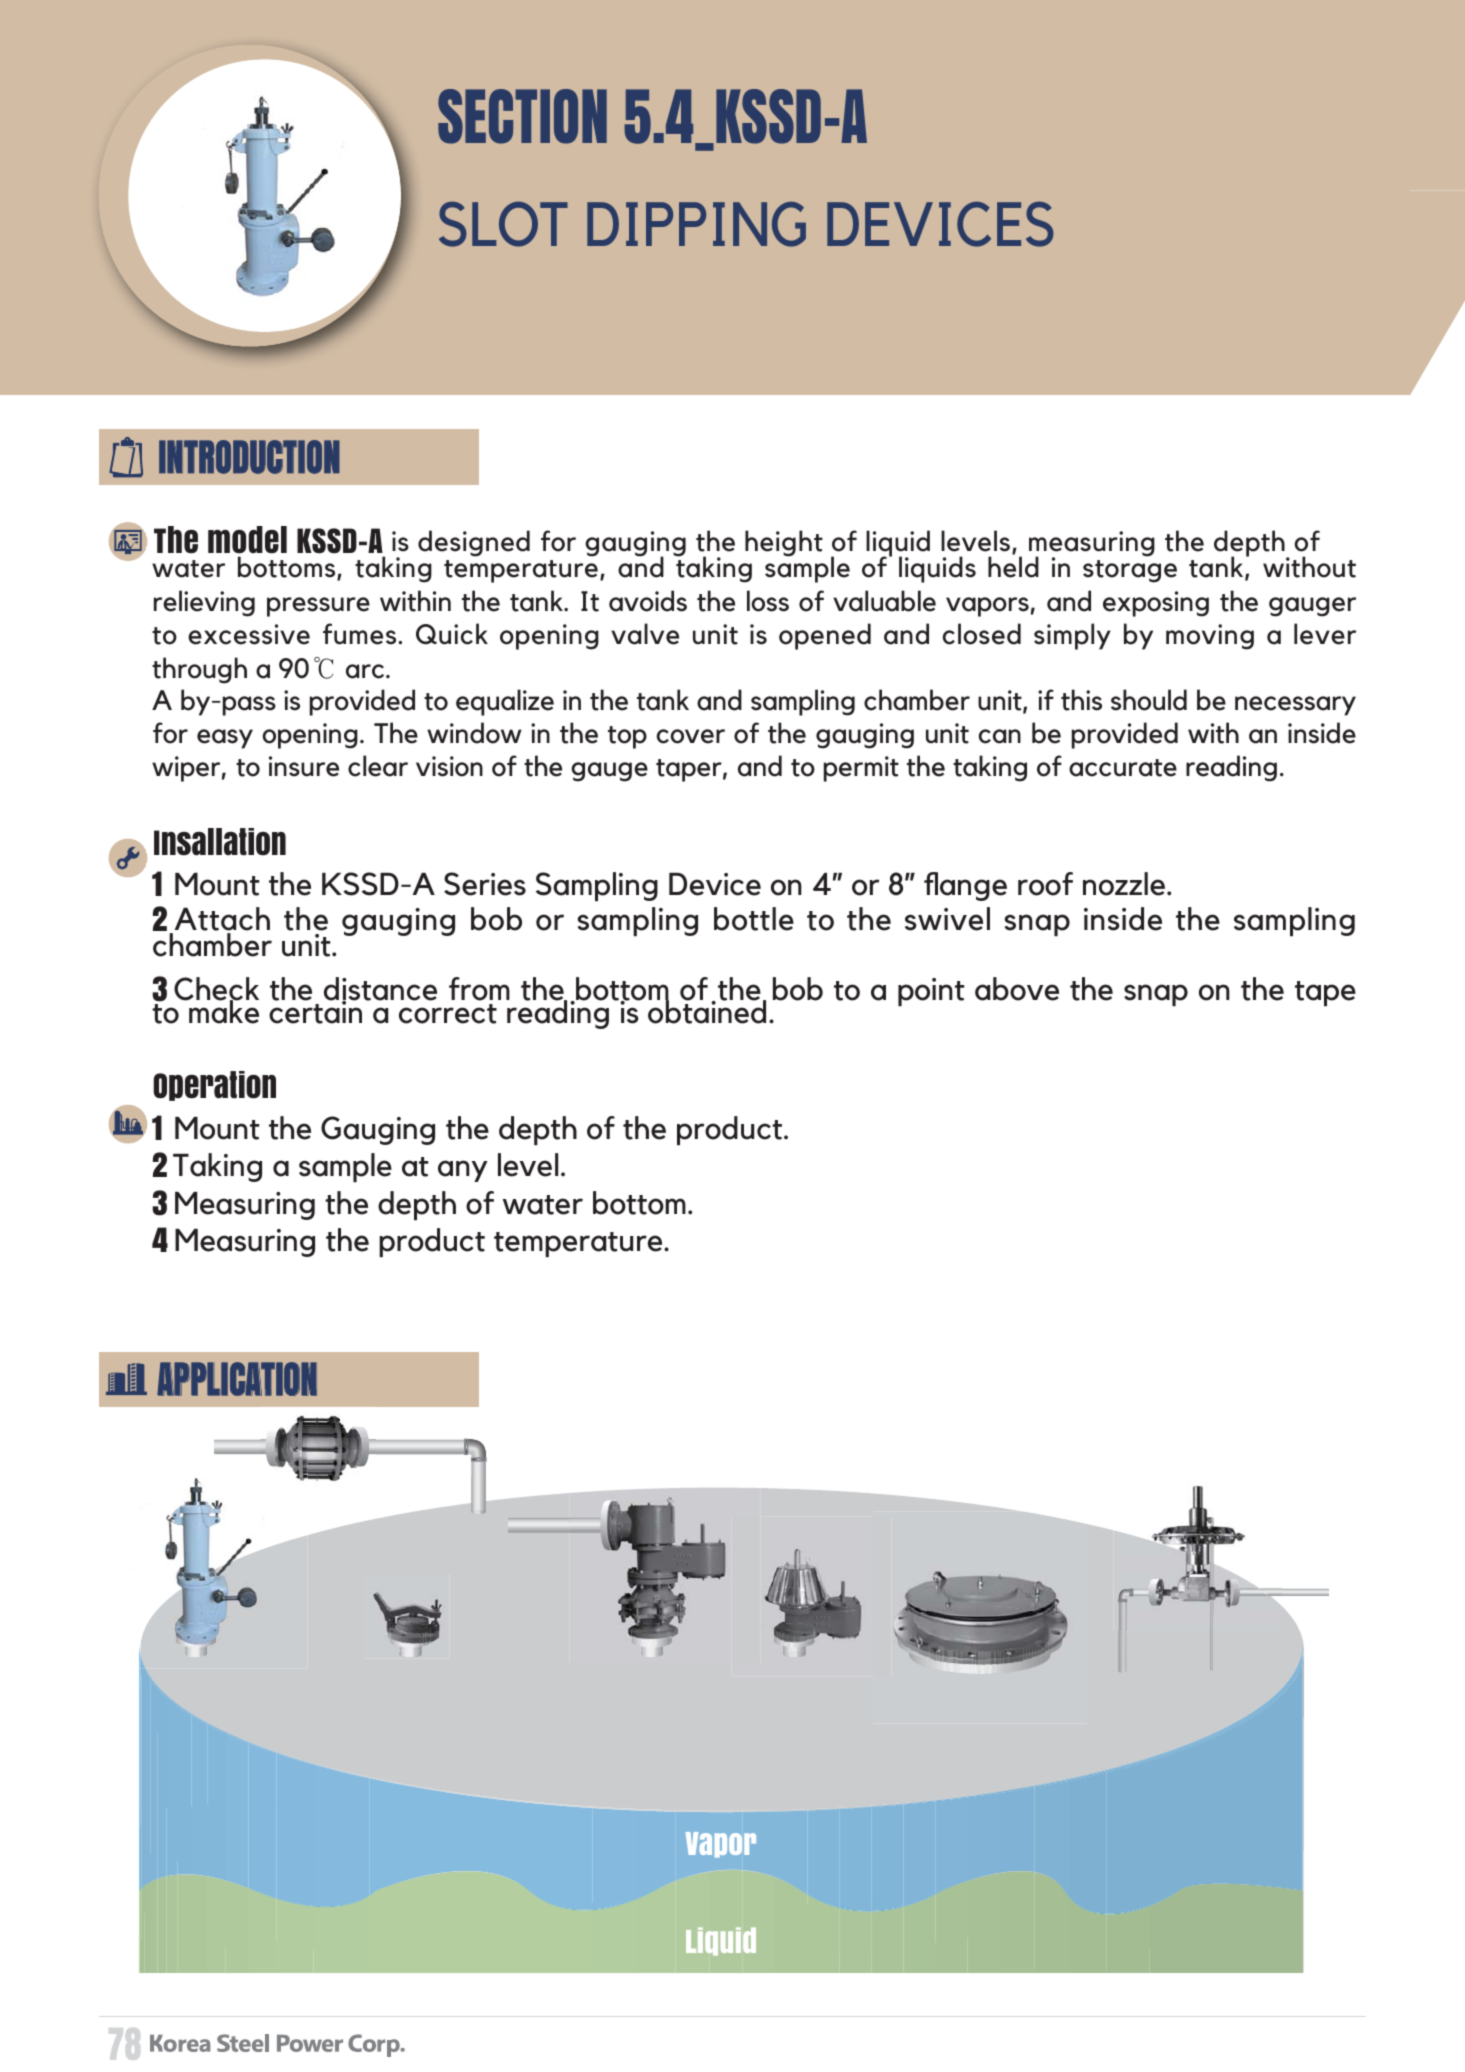  What do you see at coordinates (503, 224) in the document?
I see `SLOT` at bounding box center [503, 224].
